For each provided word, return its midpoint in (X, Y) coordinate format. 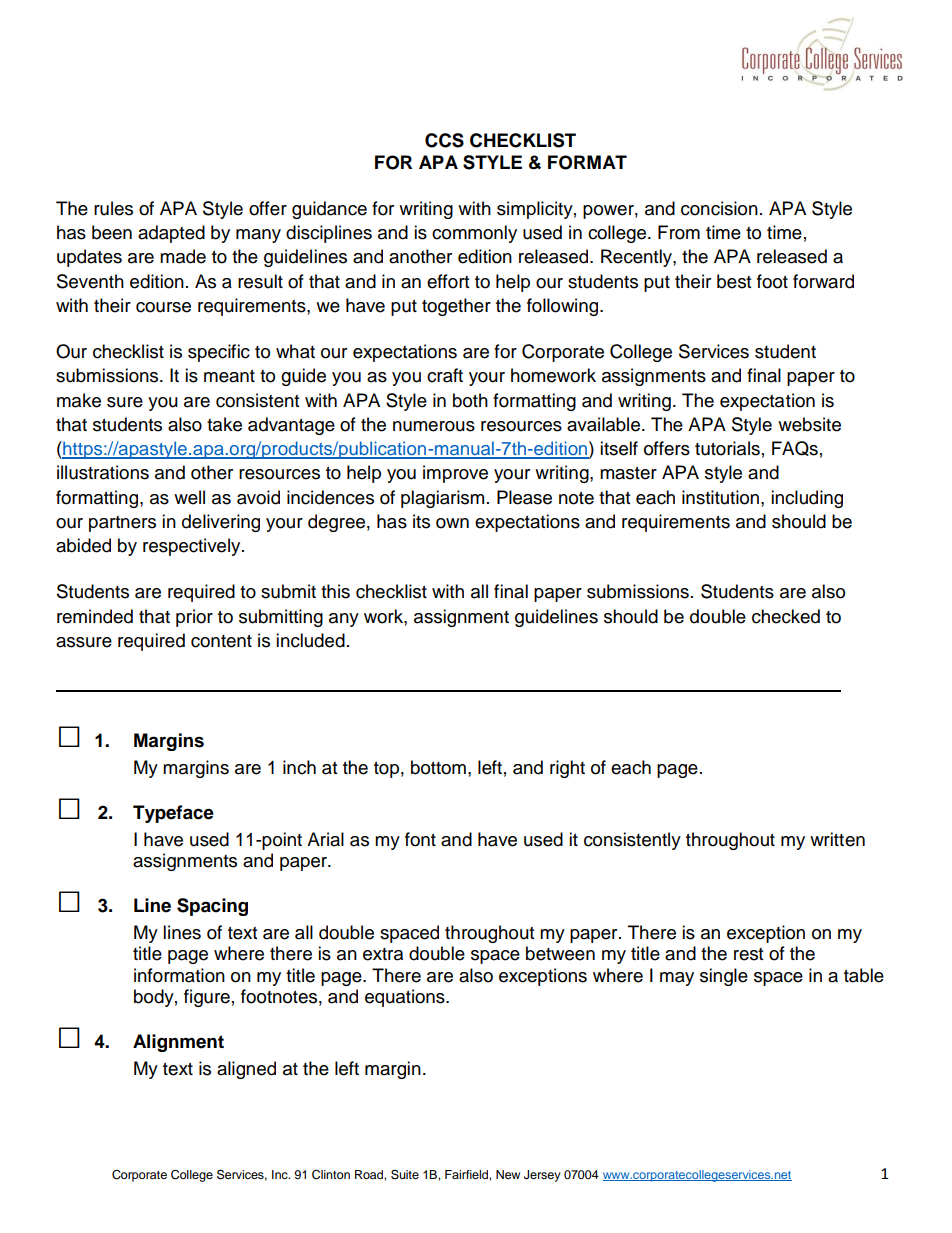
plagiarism (442, 499)
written (837, 839)
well (189, 497)
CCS (444, 140)
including (807, 499)
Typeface (173, 814)
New (508, 1174)
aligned (246, 1070)
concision (719, 208)
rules (113, 208)
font (420, 839)
